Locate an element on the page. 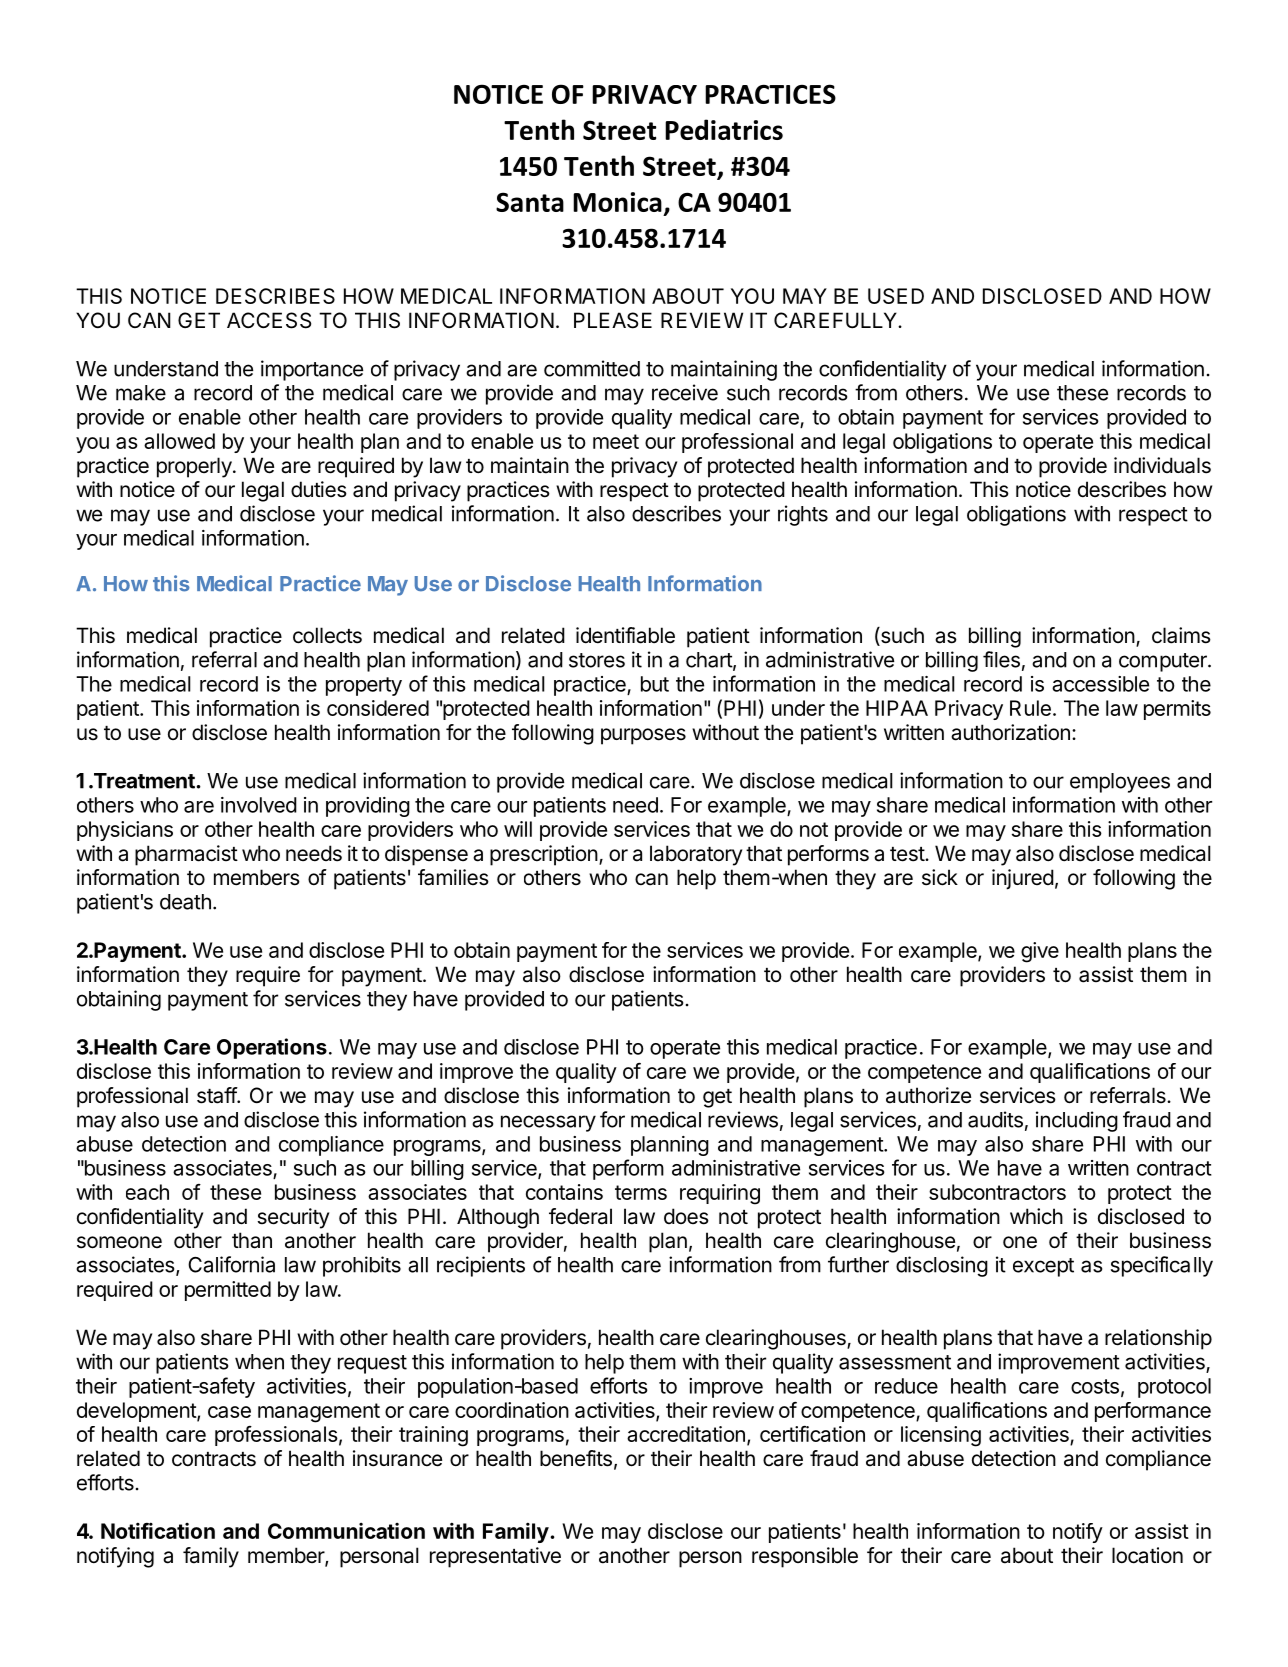  Santa is located at coordinates (530, 202).
